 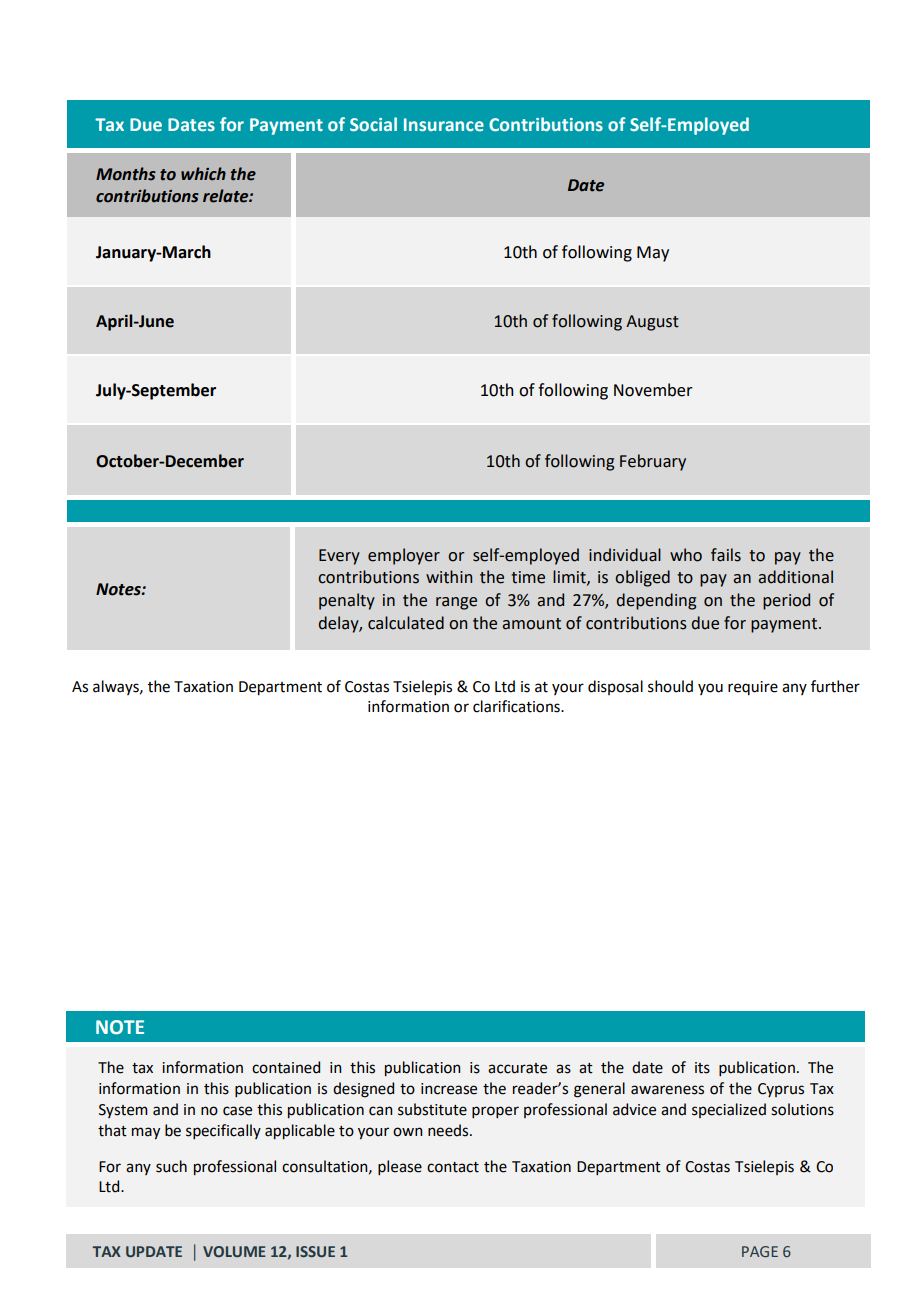 I want to click on which, so click(x=203, y=174).
